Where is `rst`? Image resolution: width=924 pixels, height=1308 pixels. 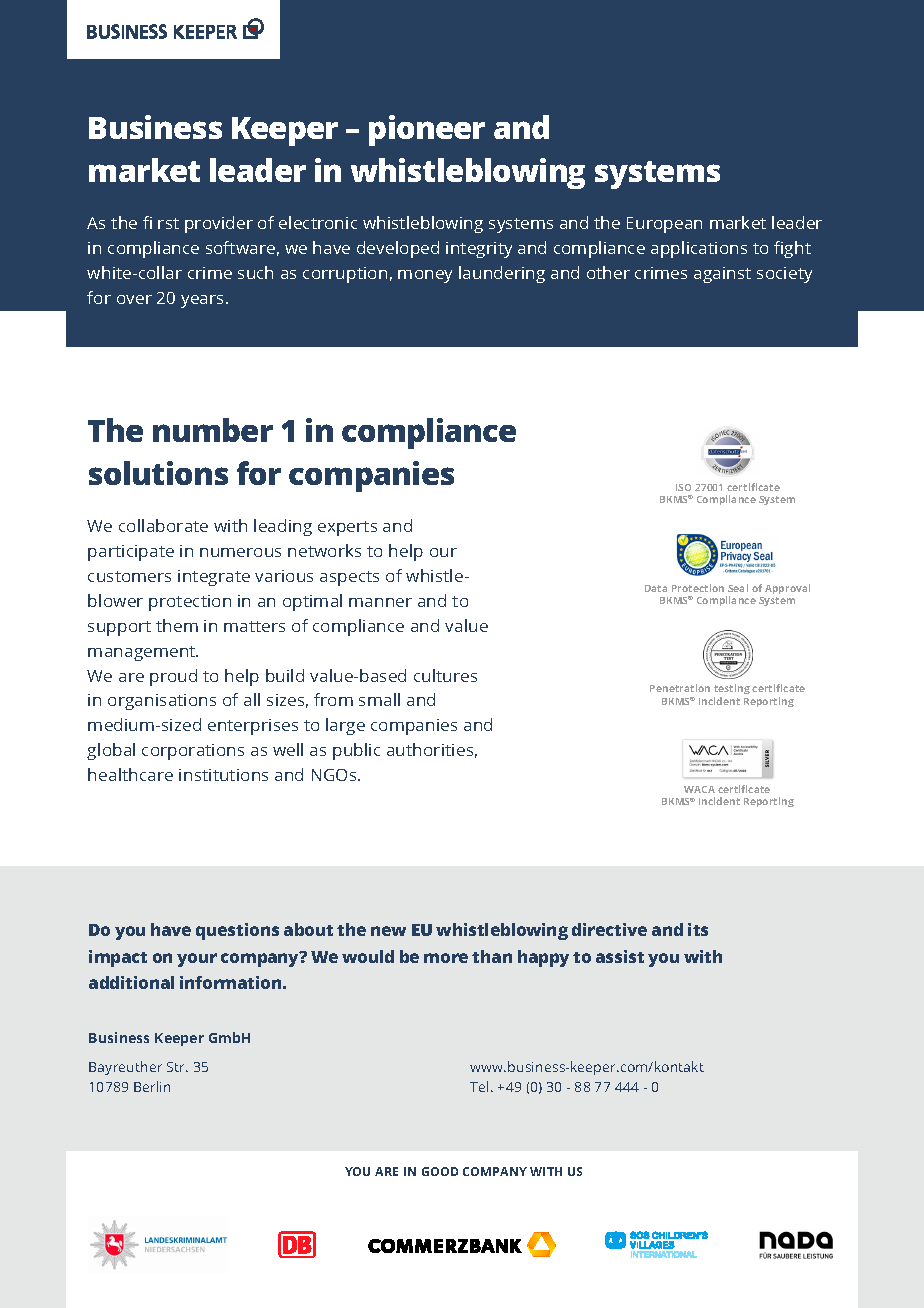 rst is located at coordinates (168, 223).
